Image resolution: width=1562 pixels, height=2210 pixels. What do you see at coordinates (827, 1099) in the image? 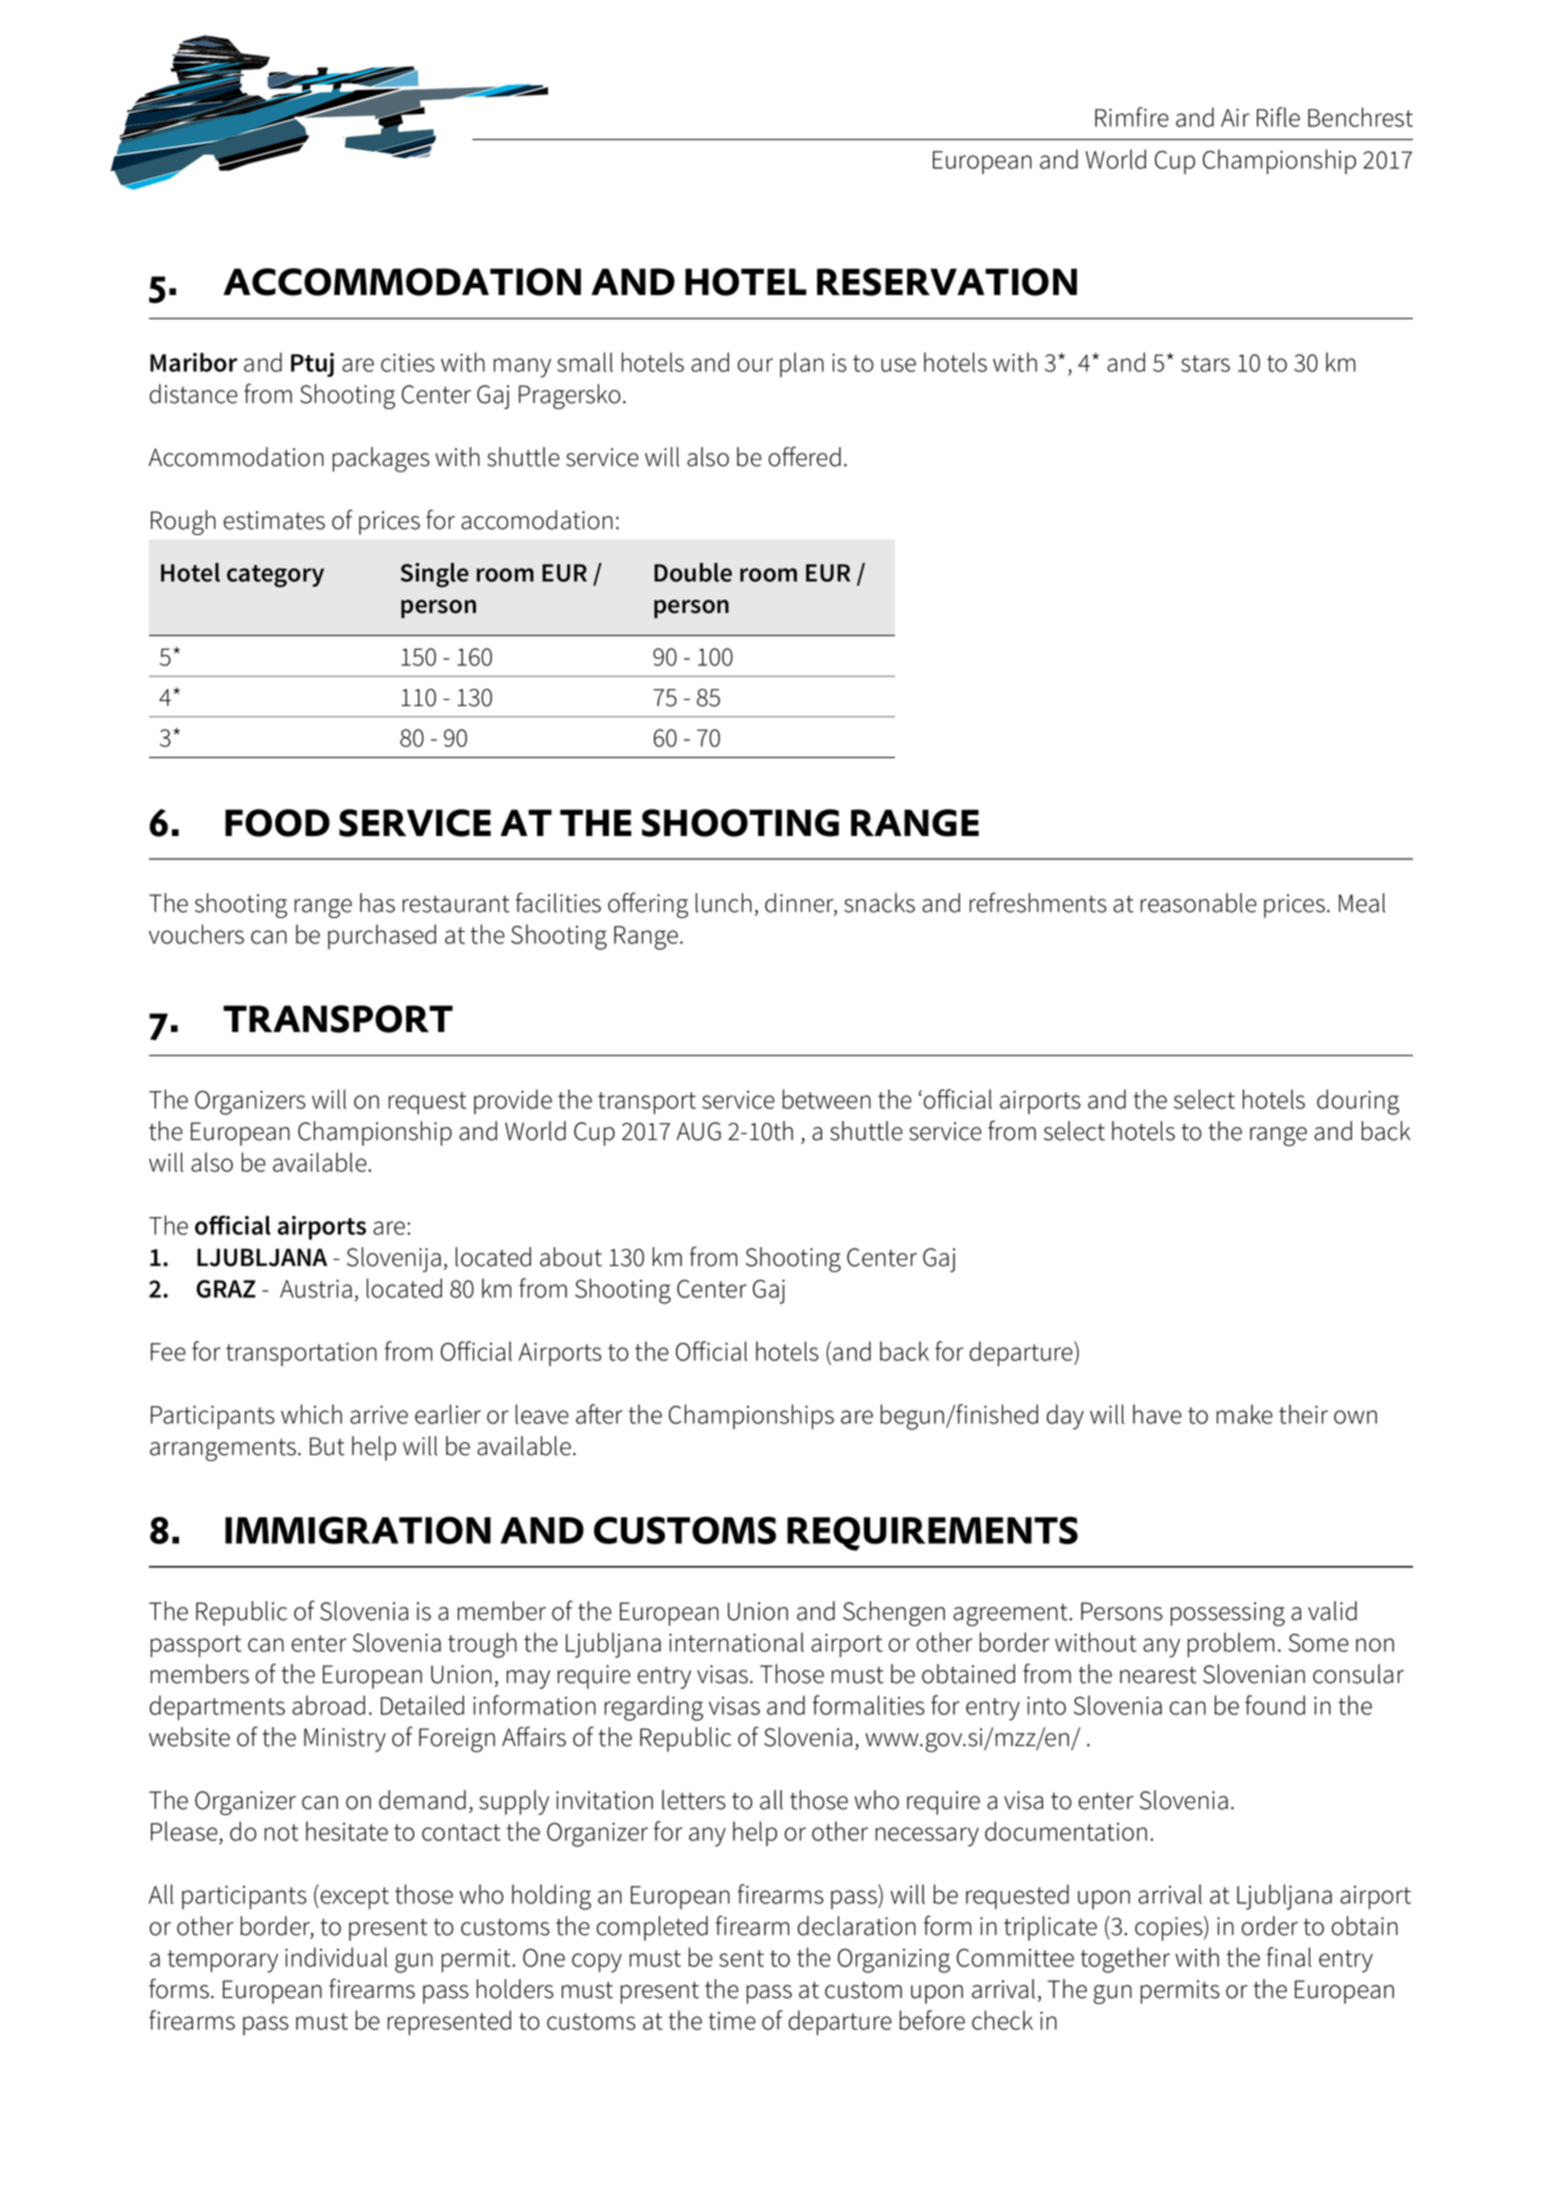
I see `between` at bounding box center [827, 1099].
